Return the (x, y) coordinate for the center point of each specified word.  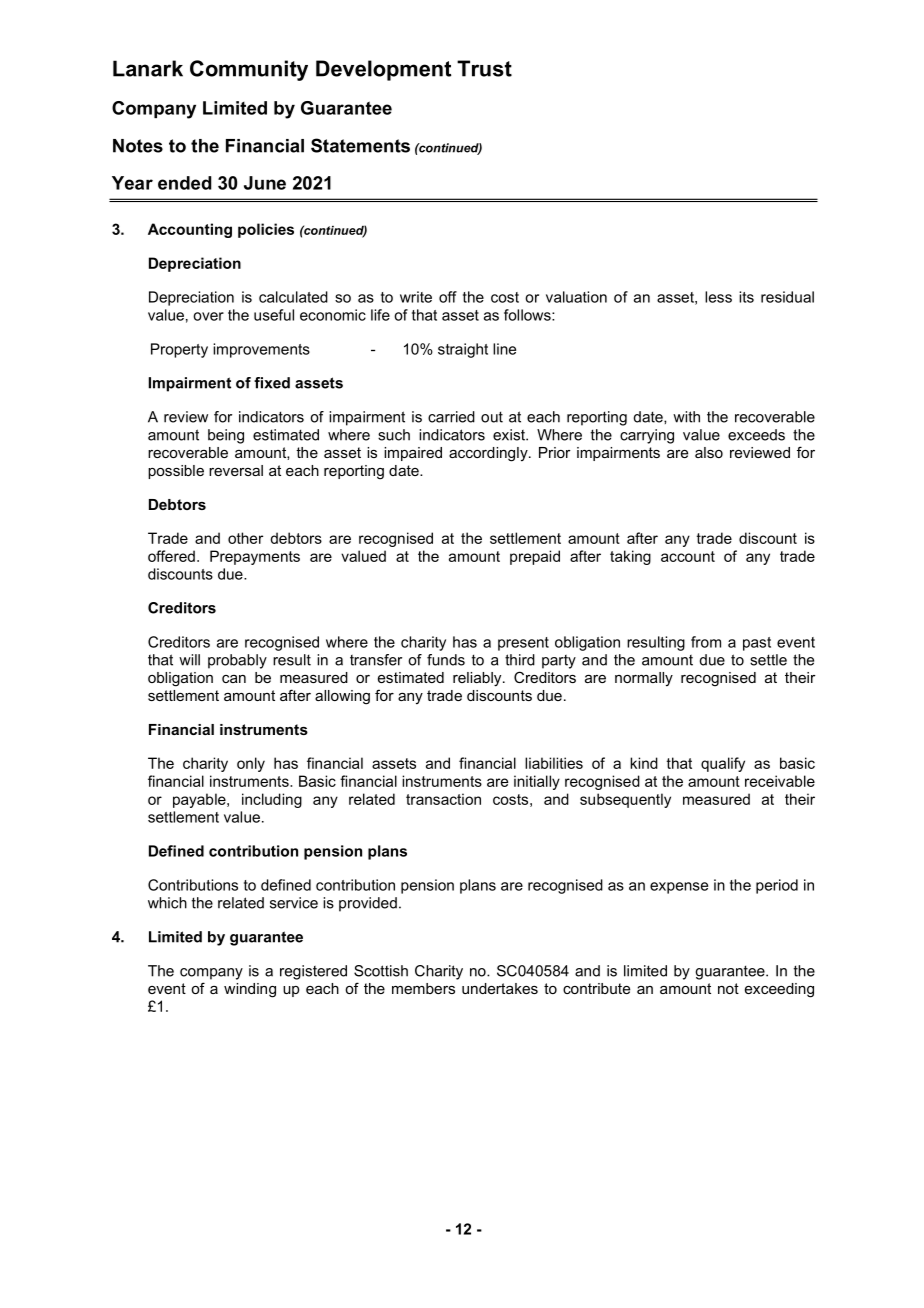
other (245, 538)
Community (249, 70)
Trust (484, 68)
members (423, 988)
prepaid (535, 557)
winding (250, 990)
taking (630, 557)
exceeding (779, 990)
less (718, 297)
